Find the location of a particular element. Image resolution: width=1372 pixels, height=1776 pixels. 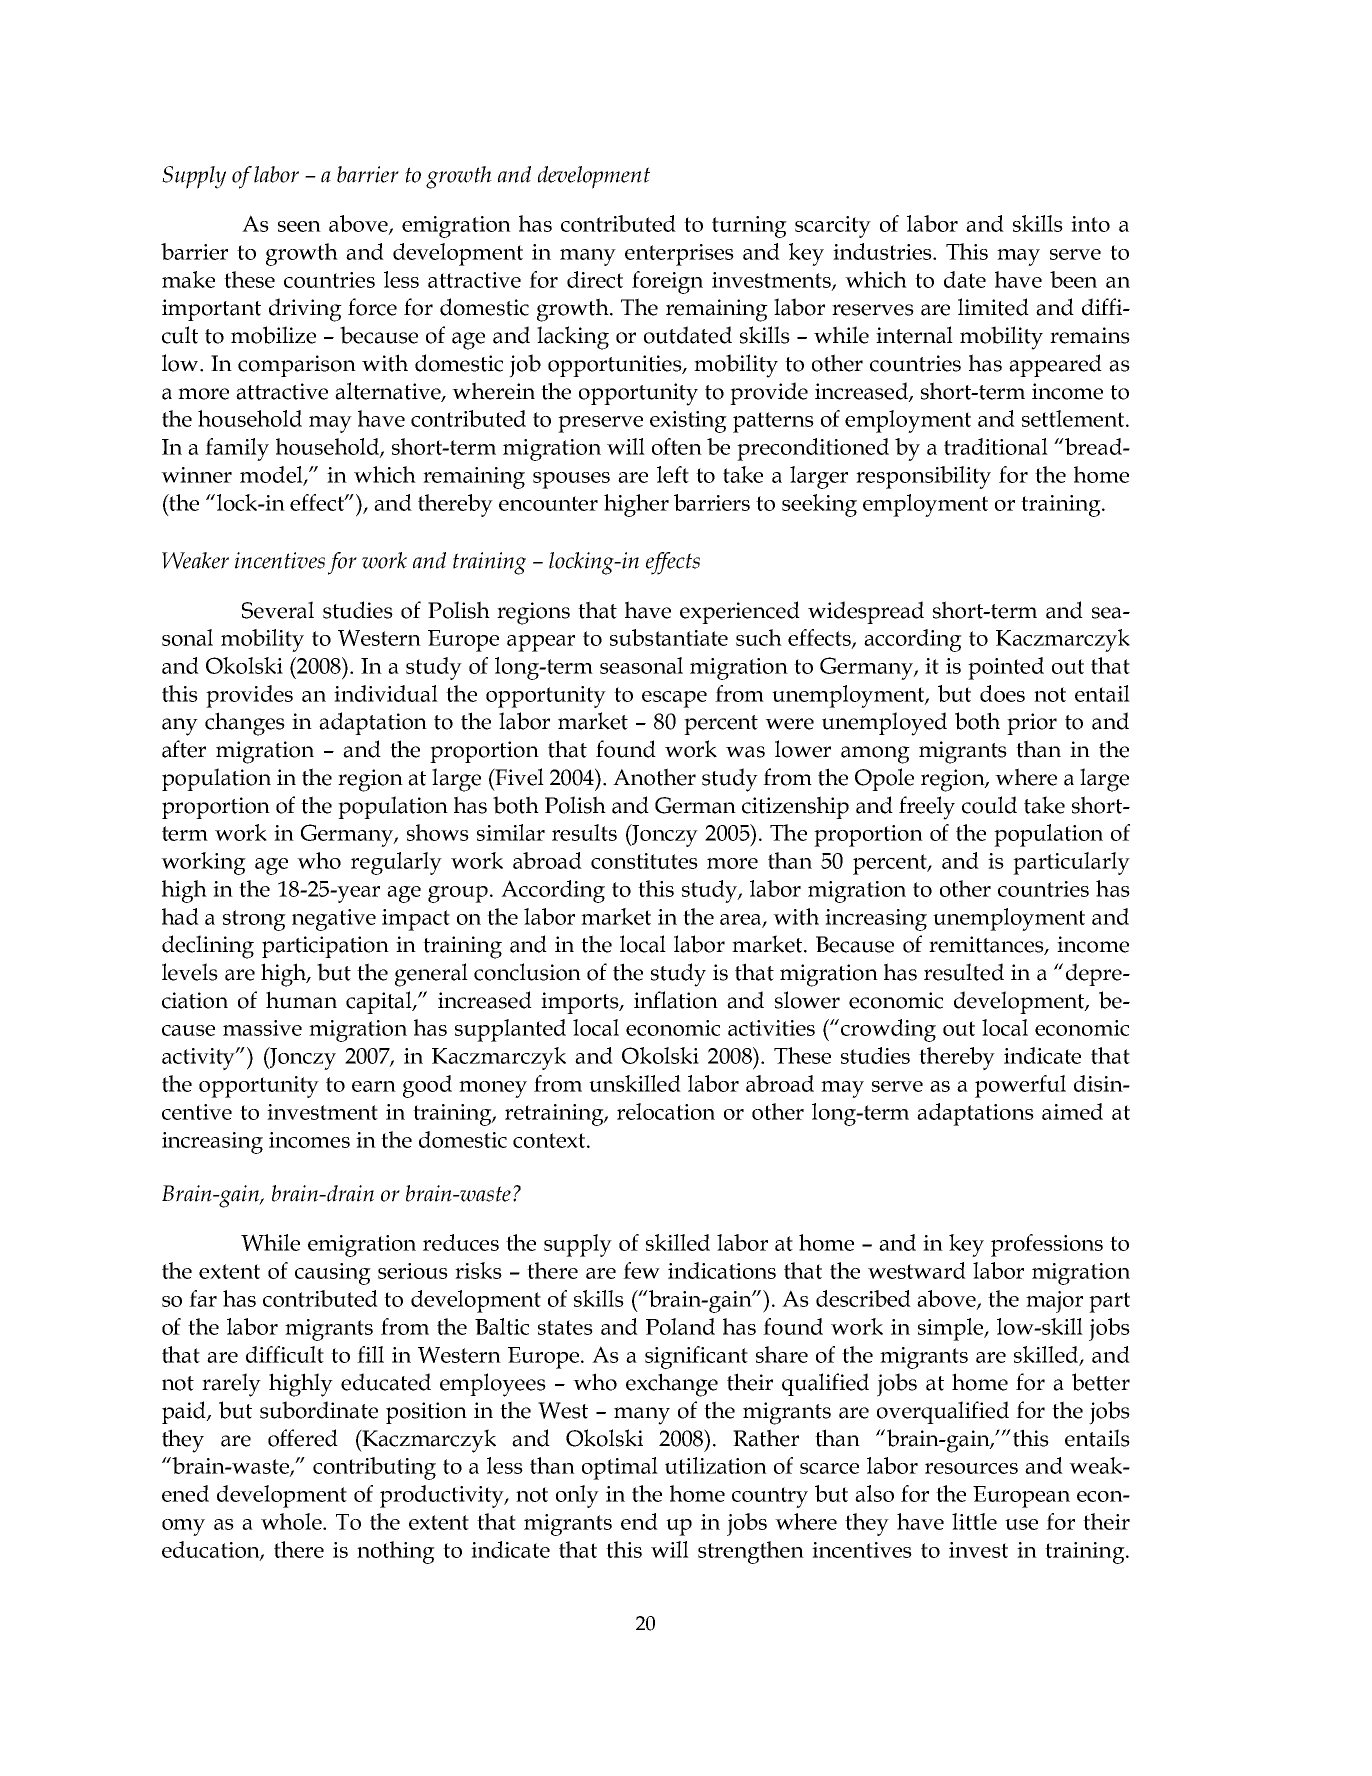

powerful is located at coordinates (1020, 1086).
